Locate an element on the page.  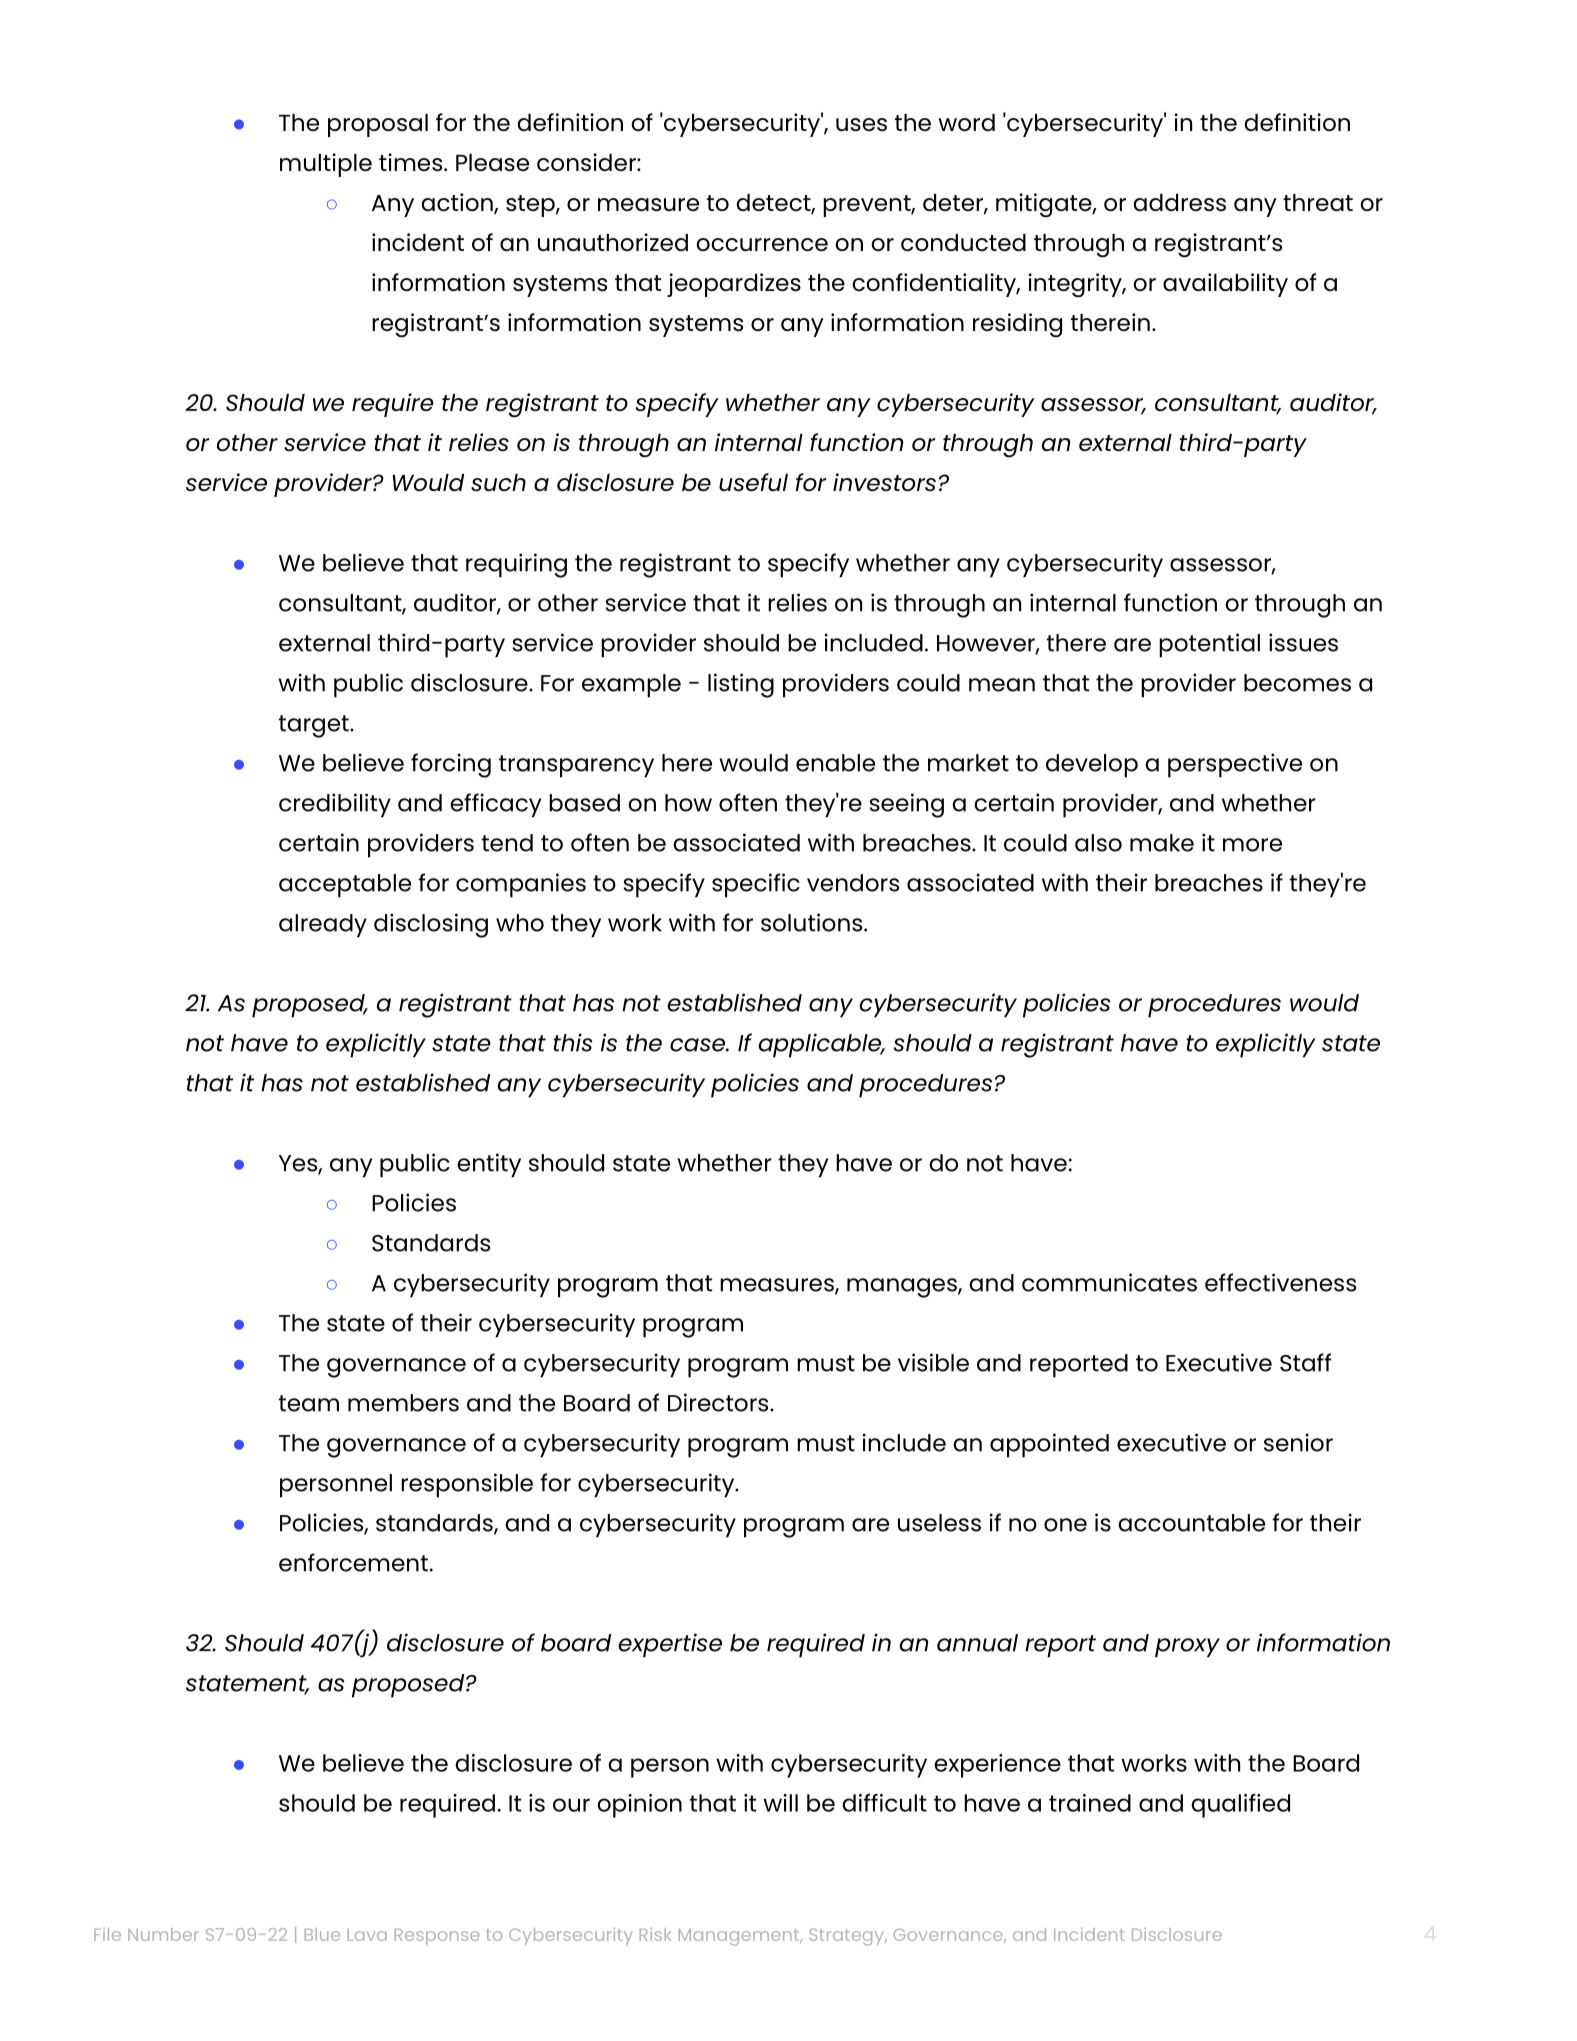
this is located at coordinates (572, 1042).
